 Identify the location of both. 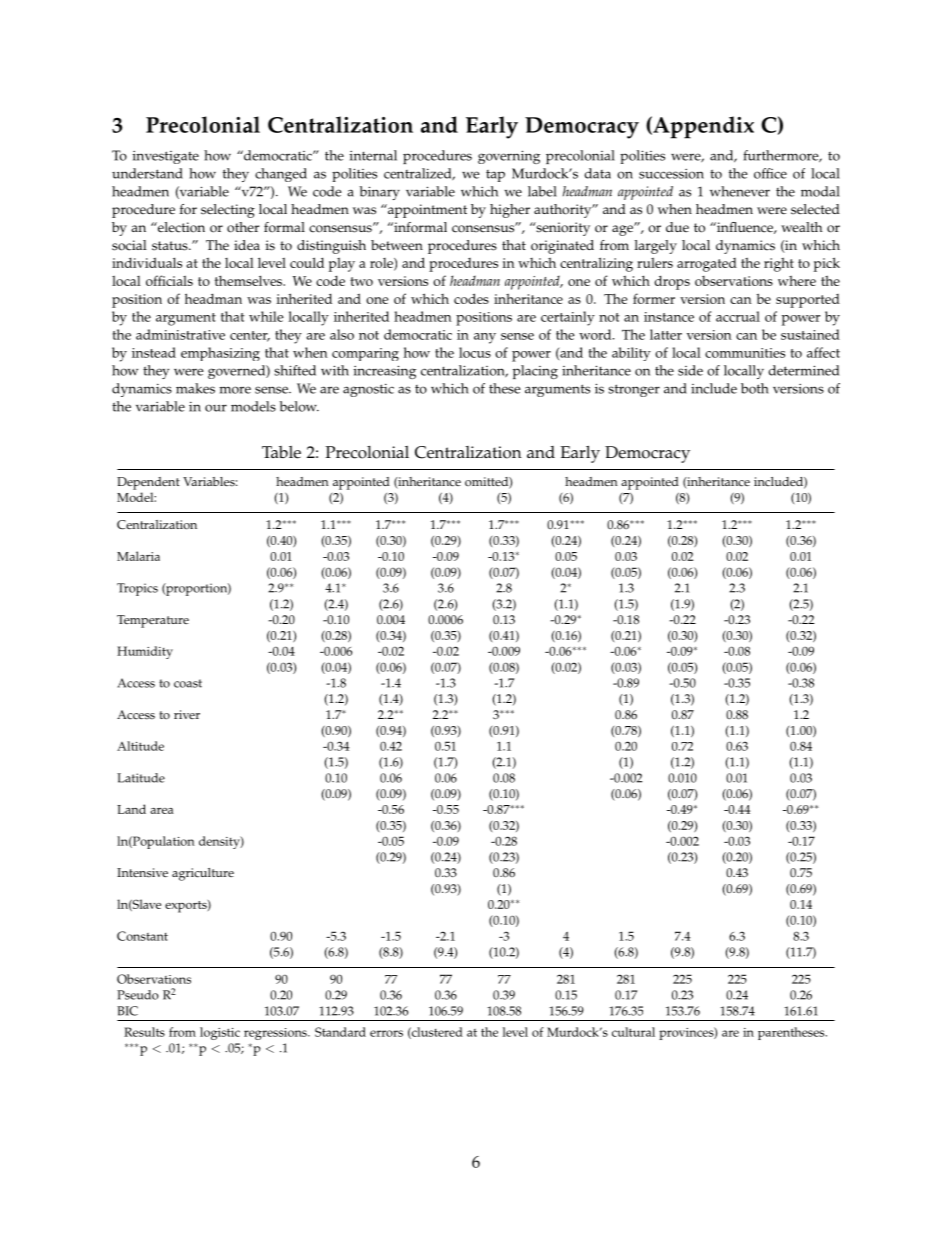
(755, 388).
